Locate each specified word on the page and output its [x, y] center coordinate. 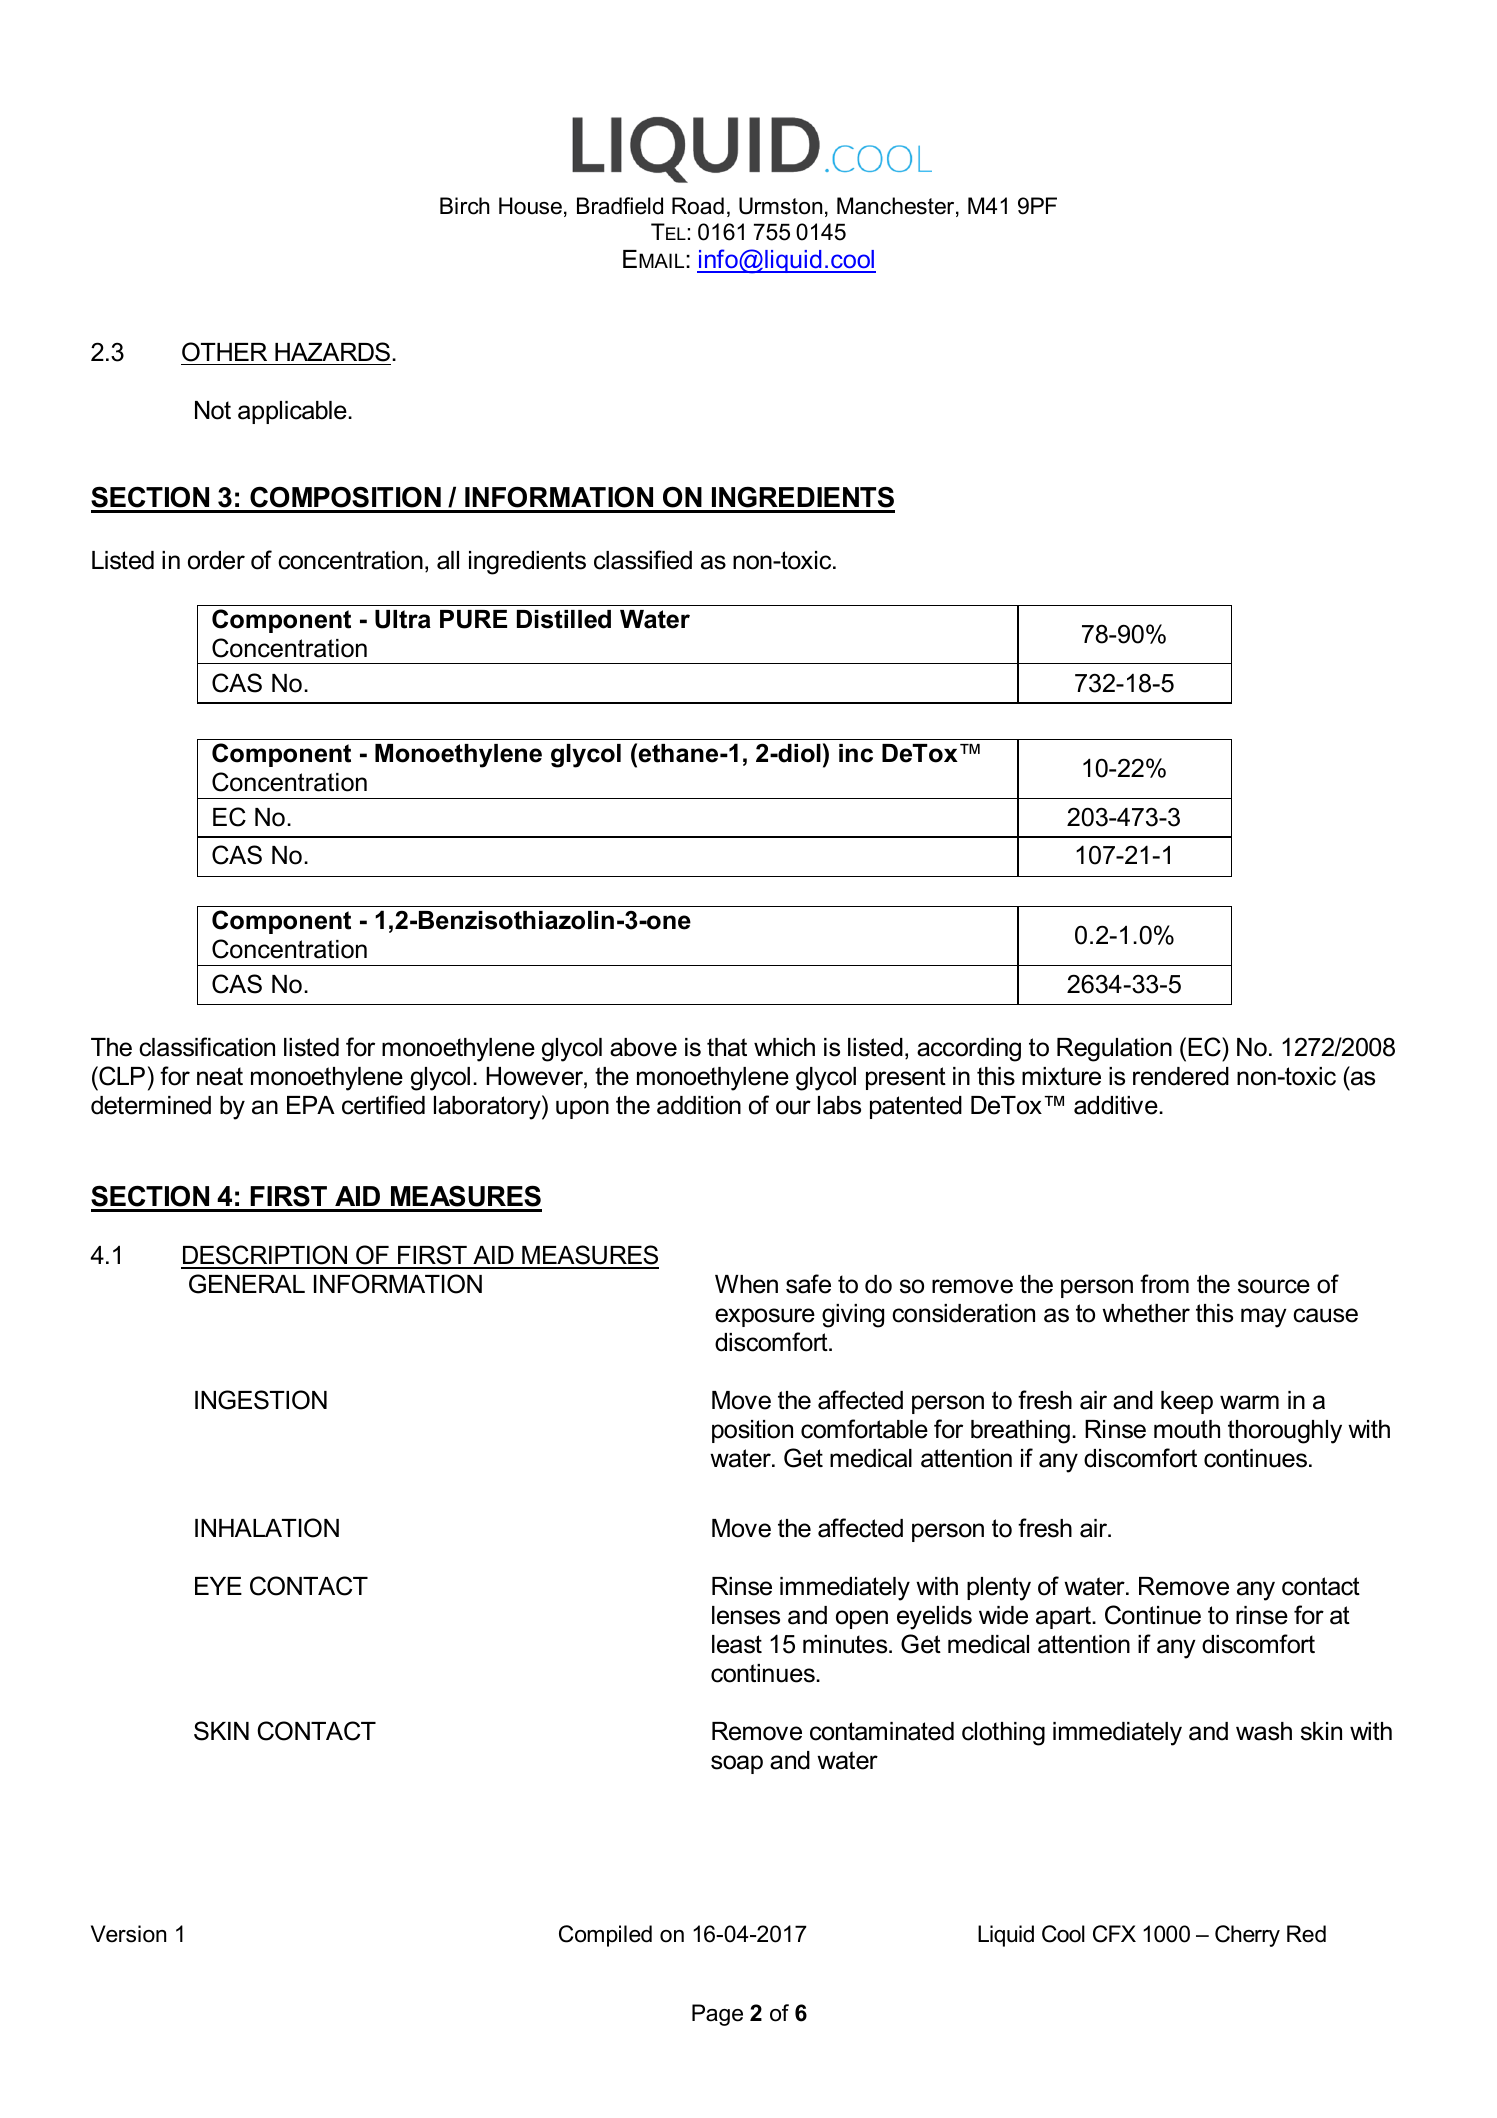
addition [699, 1105]
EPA [311, 1105]
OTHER [224, 352]
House [530, 206]
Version [128, 1934]
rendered [1181, 1076]
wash [1264, 1731]
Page [717, 2015]
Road [698, 206]
